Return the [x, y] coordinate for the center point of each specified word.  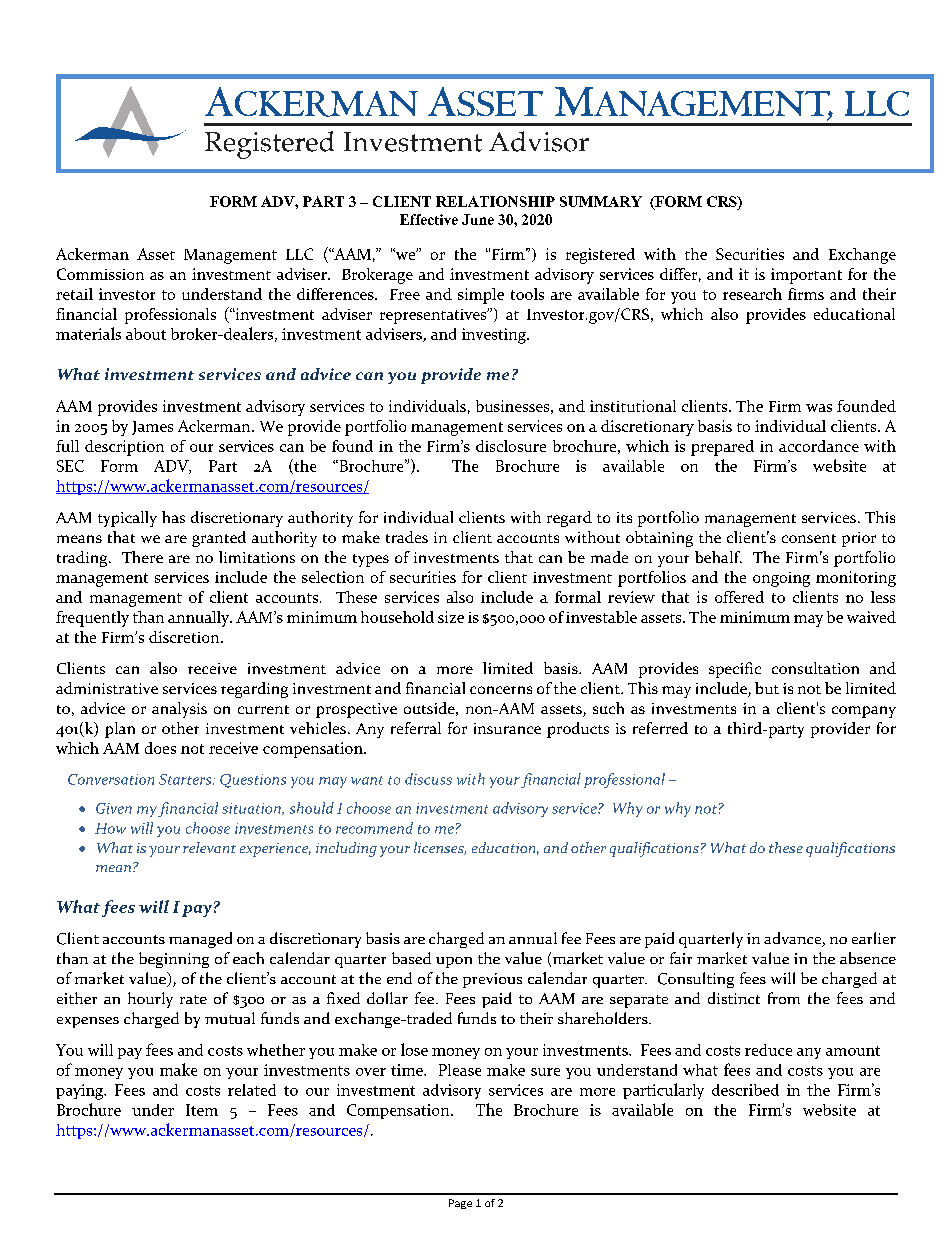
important [806, 276]
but [767, 688]
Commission [100, 274]
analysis [179, 710]
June [478, 219]
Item [202, 1110]
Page [460, 1204]
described [745, 1090]
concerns [501, 690]
